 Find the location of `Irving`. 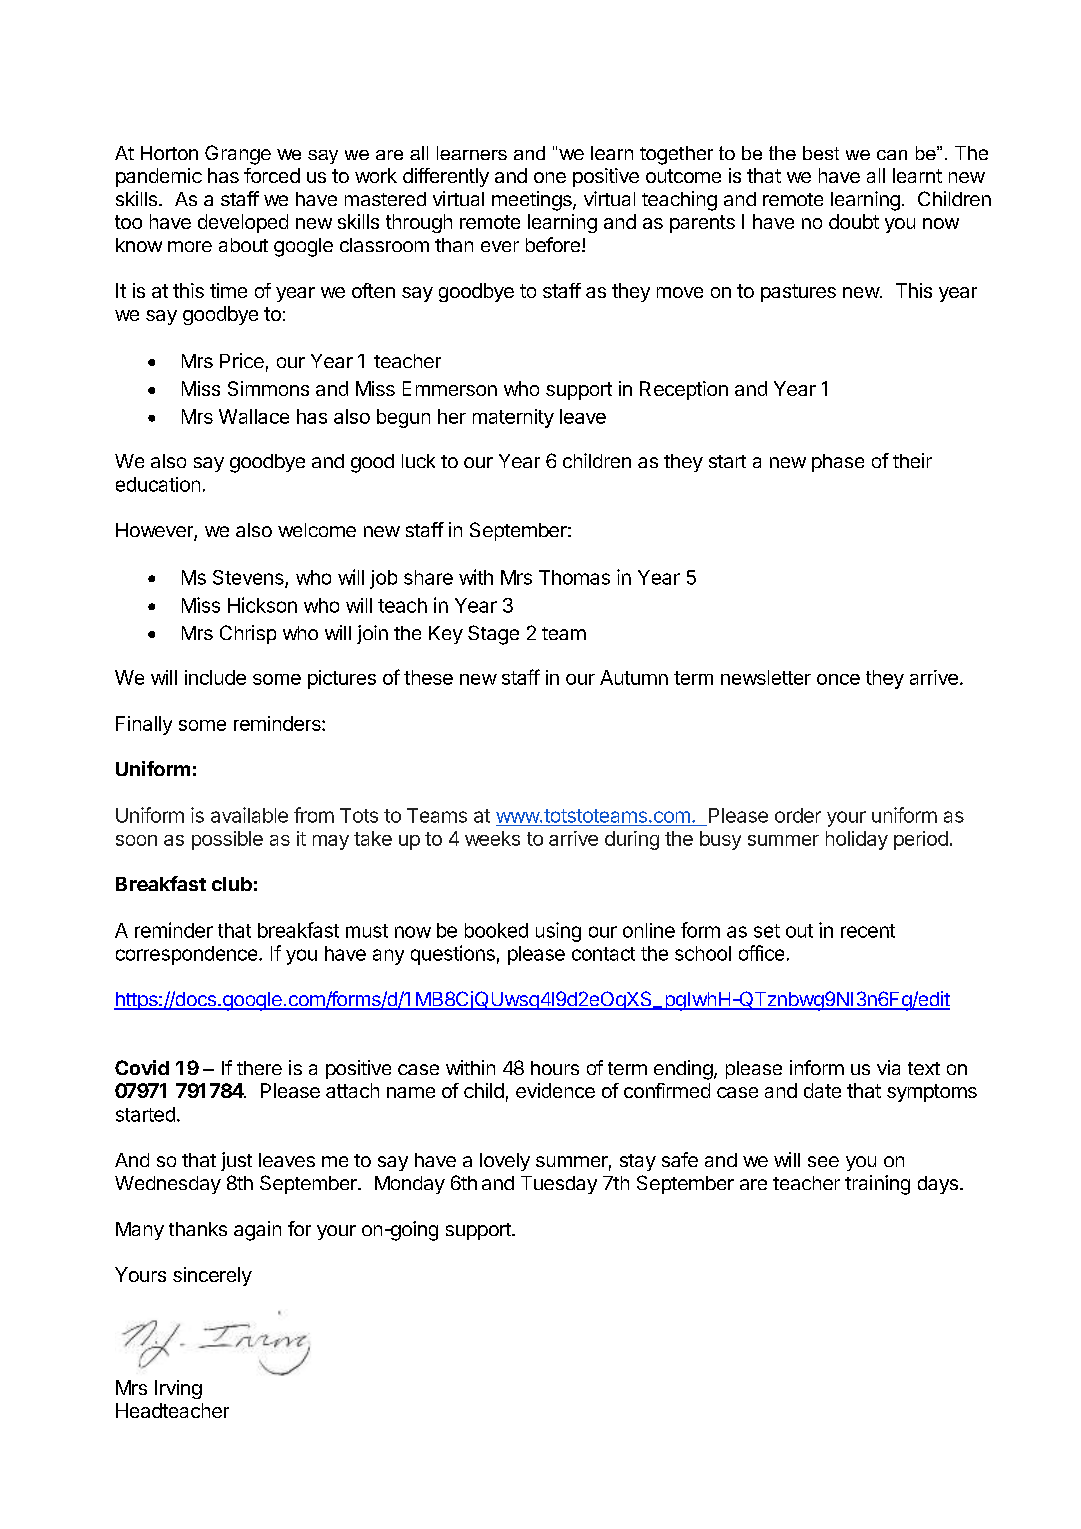

Irving is located at coordinates (178, 1389).
